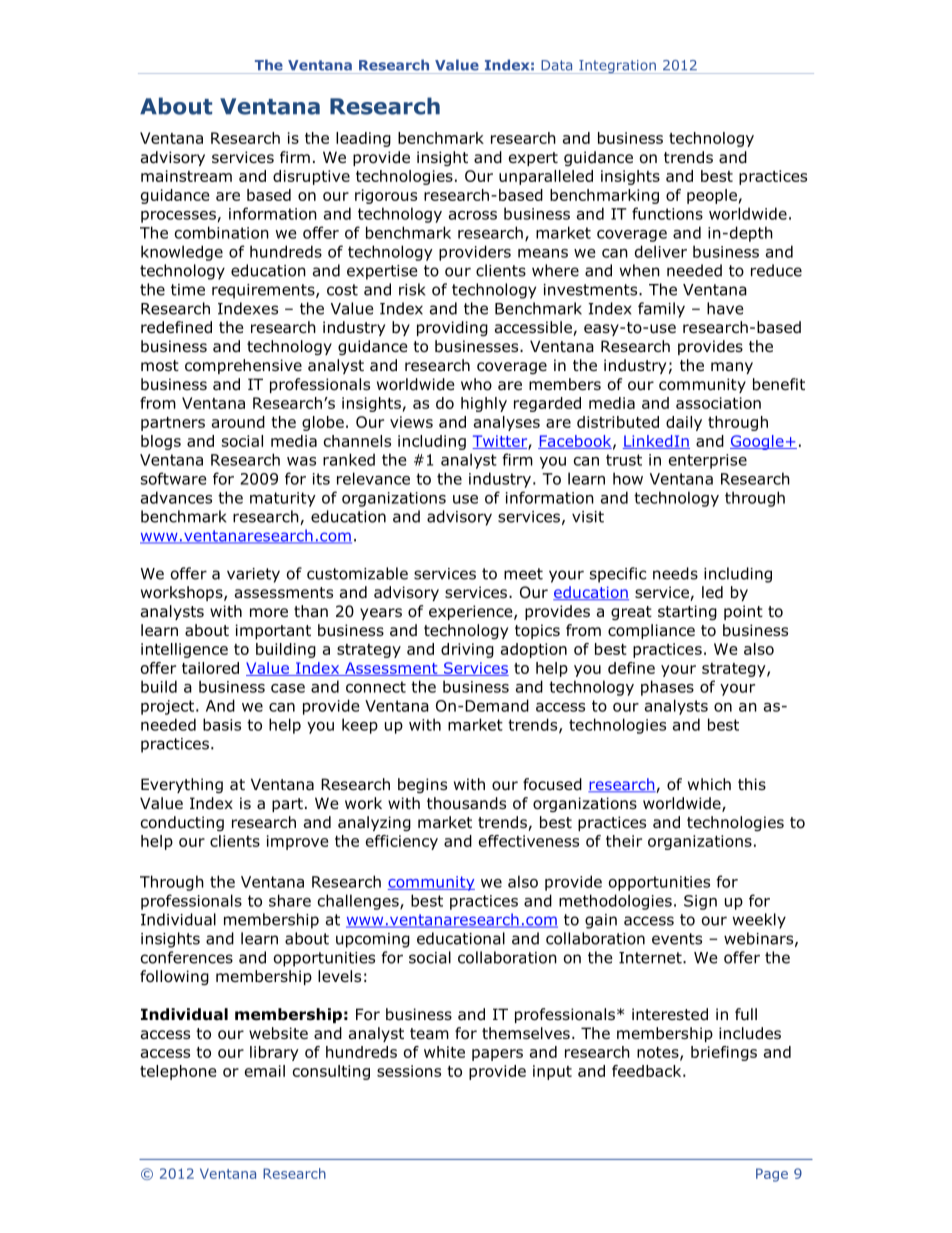  Describe the element at coordinates (700, 902) in the page. I see `Sign` at that location.
